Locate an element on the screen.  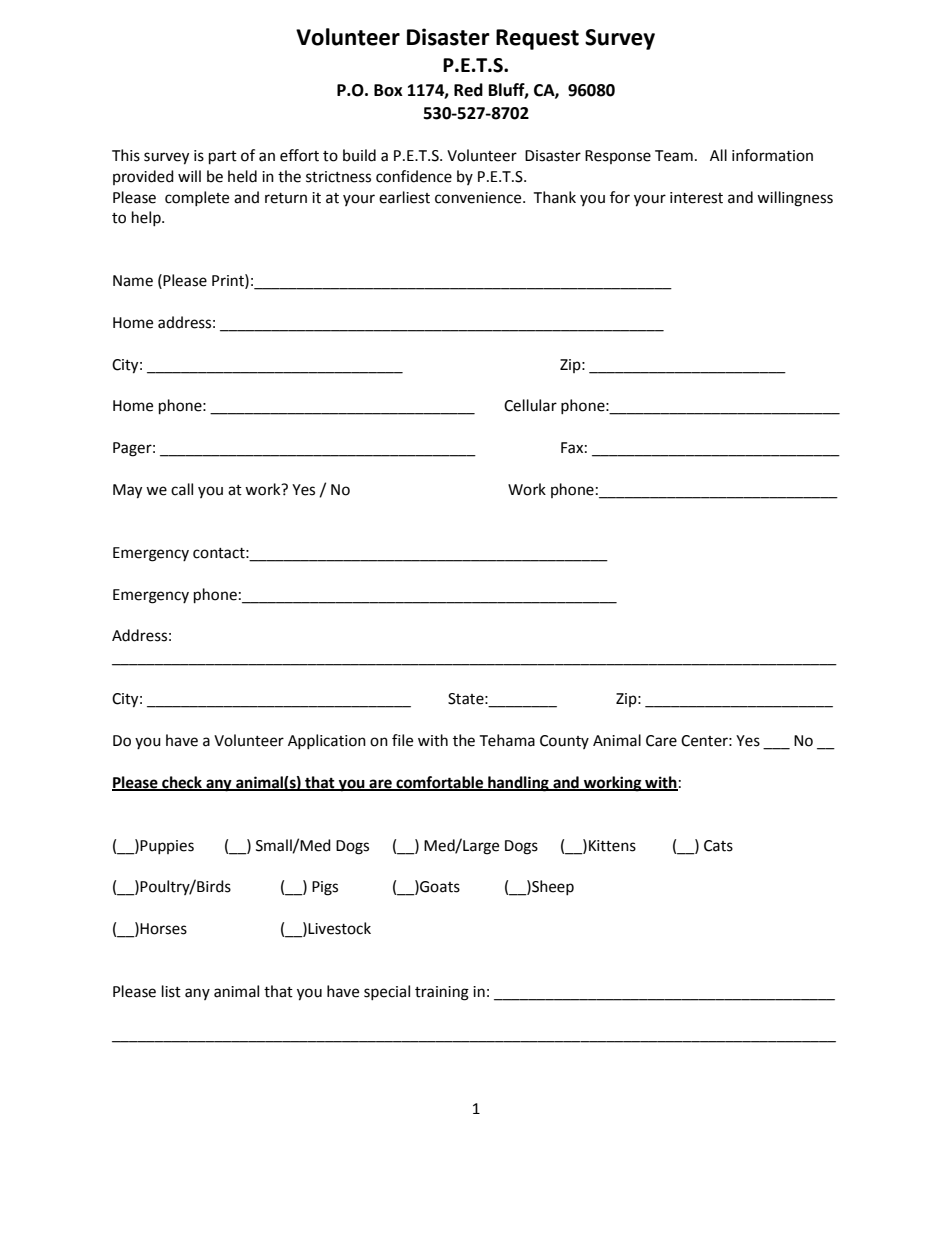
Cats is located at coordinates (718, 846).
